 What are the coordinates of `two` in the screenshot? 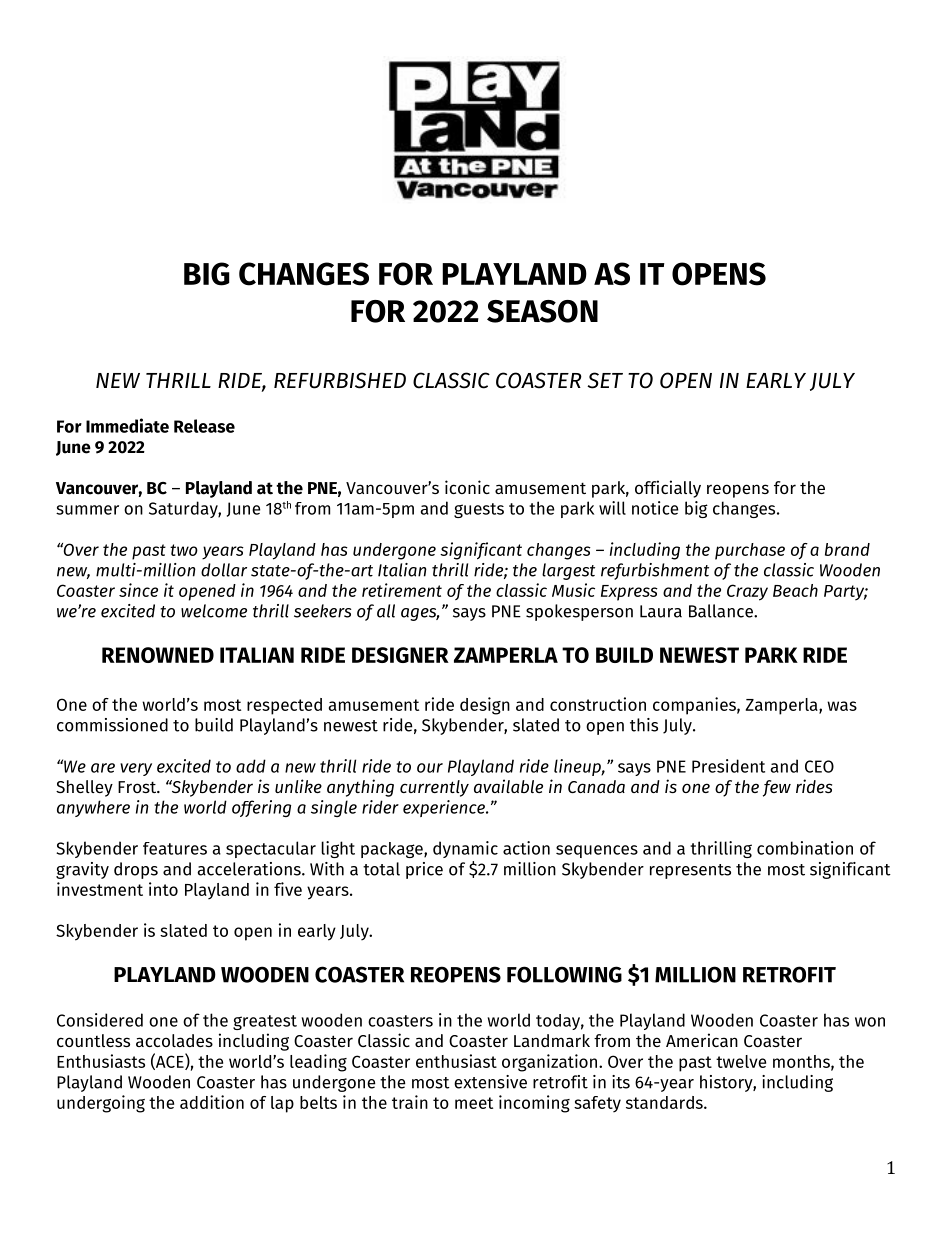 It's located at (184, 550).
